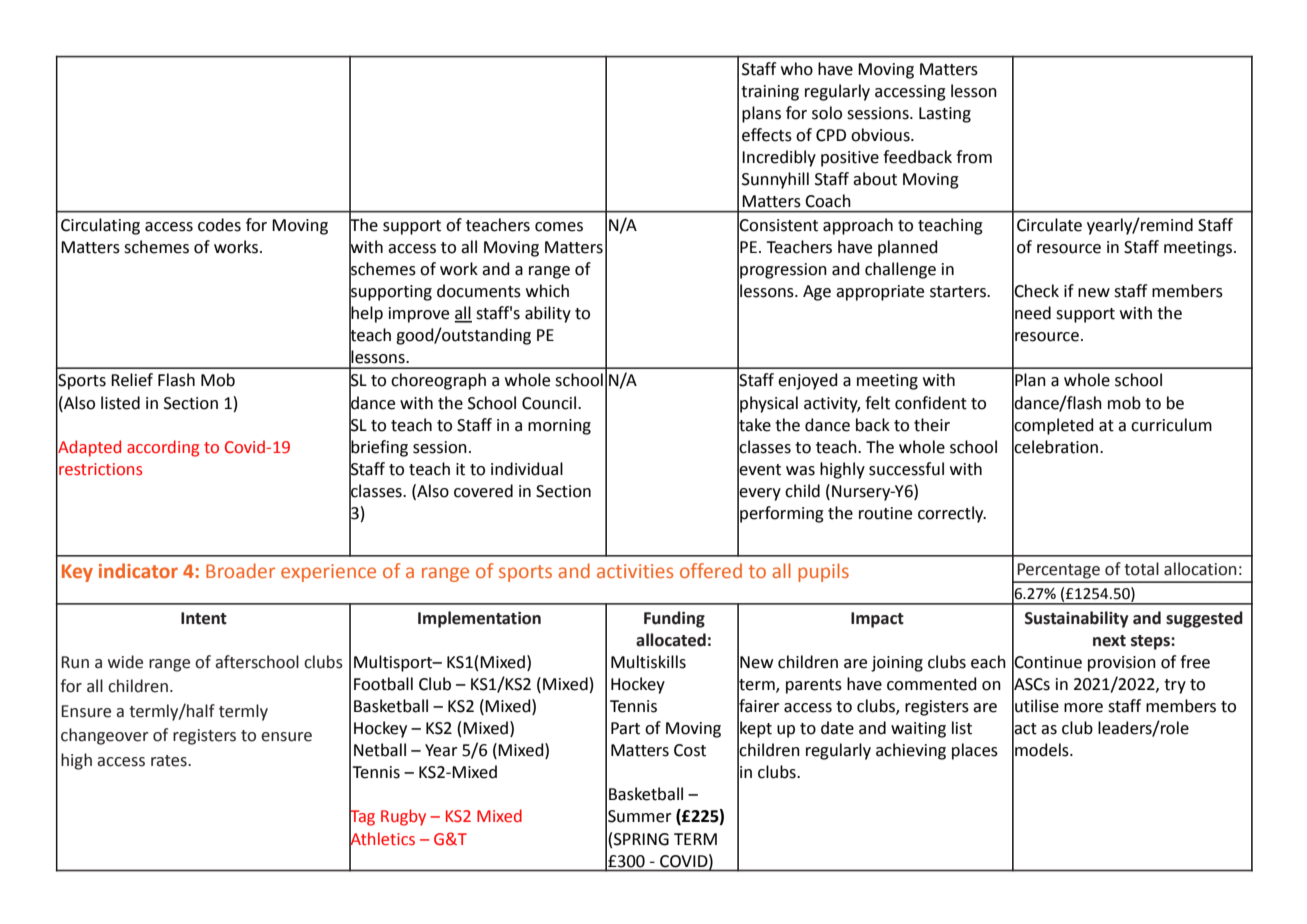  Describe the element at coordinates (219, 225) in the page. I see `codes` at that location.
